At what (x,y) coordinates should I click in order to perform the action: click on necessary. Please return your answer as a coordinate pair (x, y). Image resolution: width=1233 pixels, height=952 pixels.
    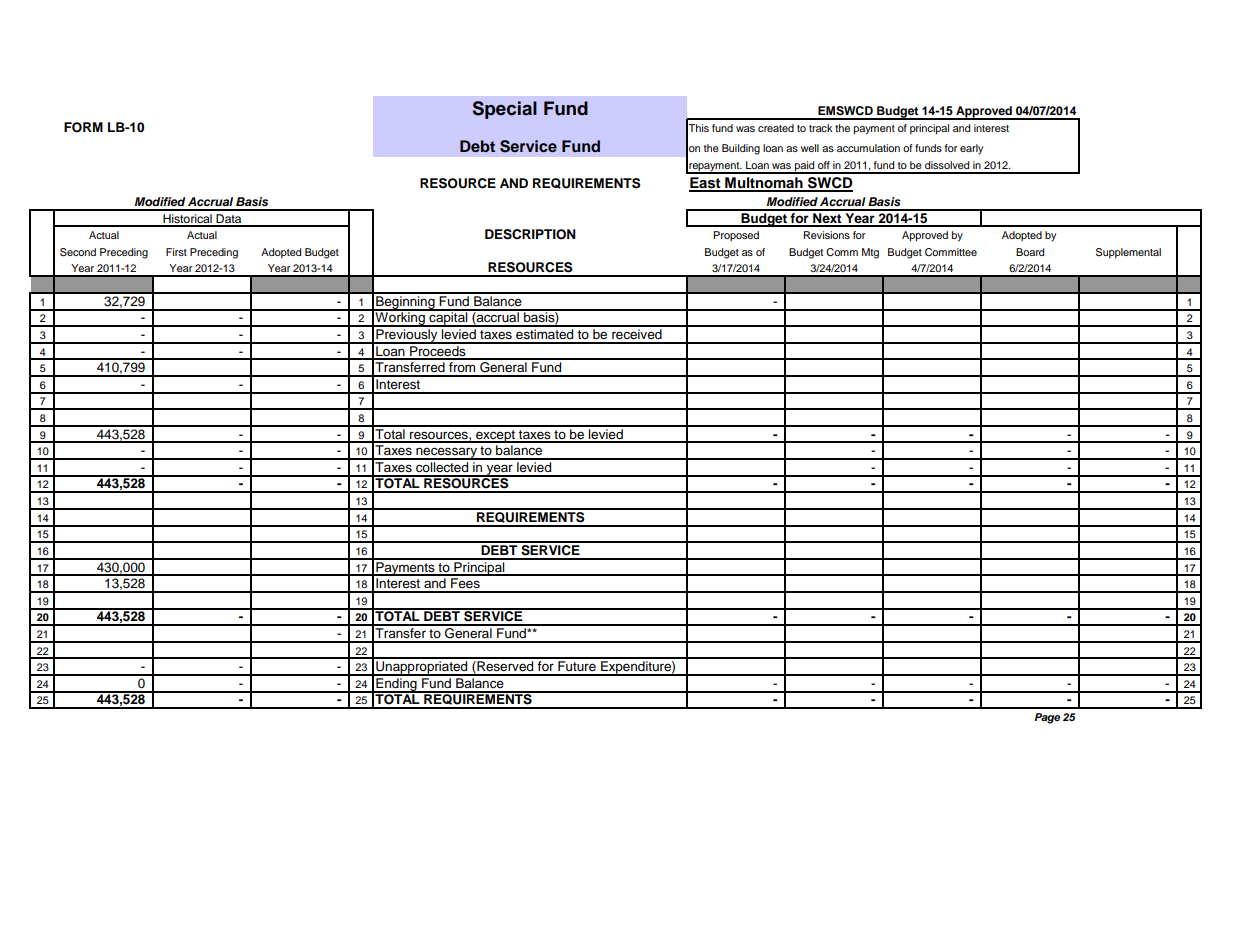
    Looking at the image, I should click on (446, 453).
